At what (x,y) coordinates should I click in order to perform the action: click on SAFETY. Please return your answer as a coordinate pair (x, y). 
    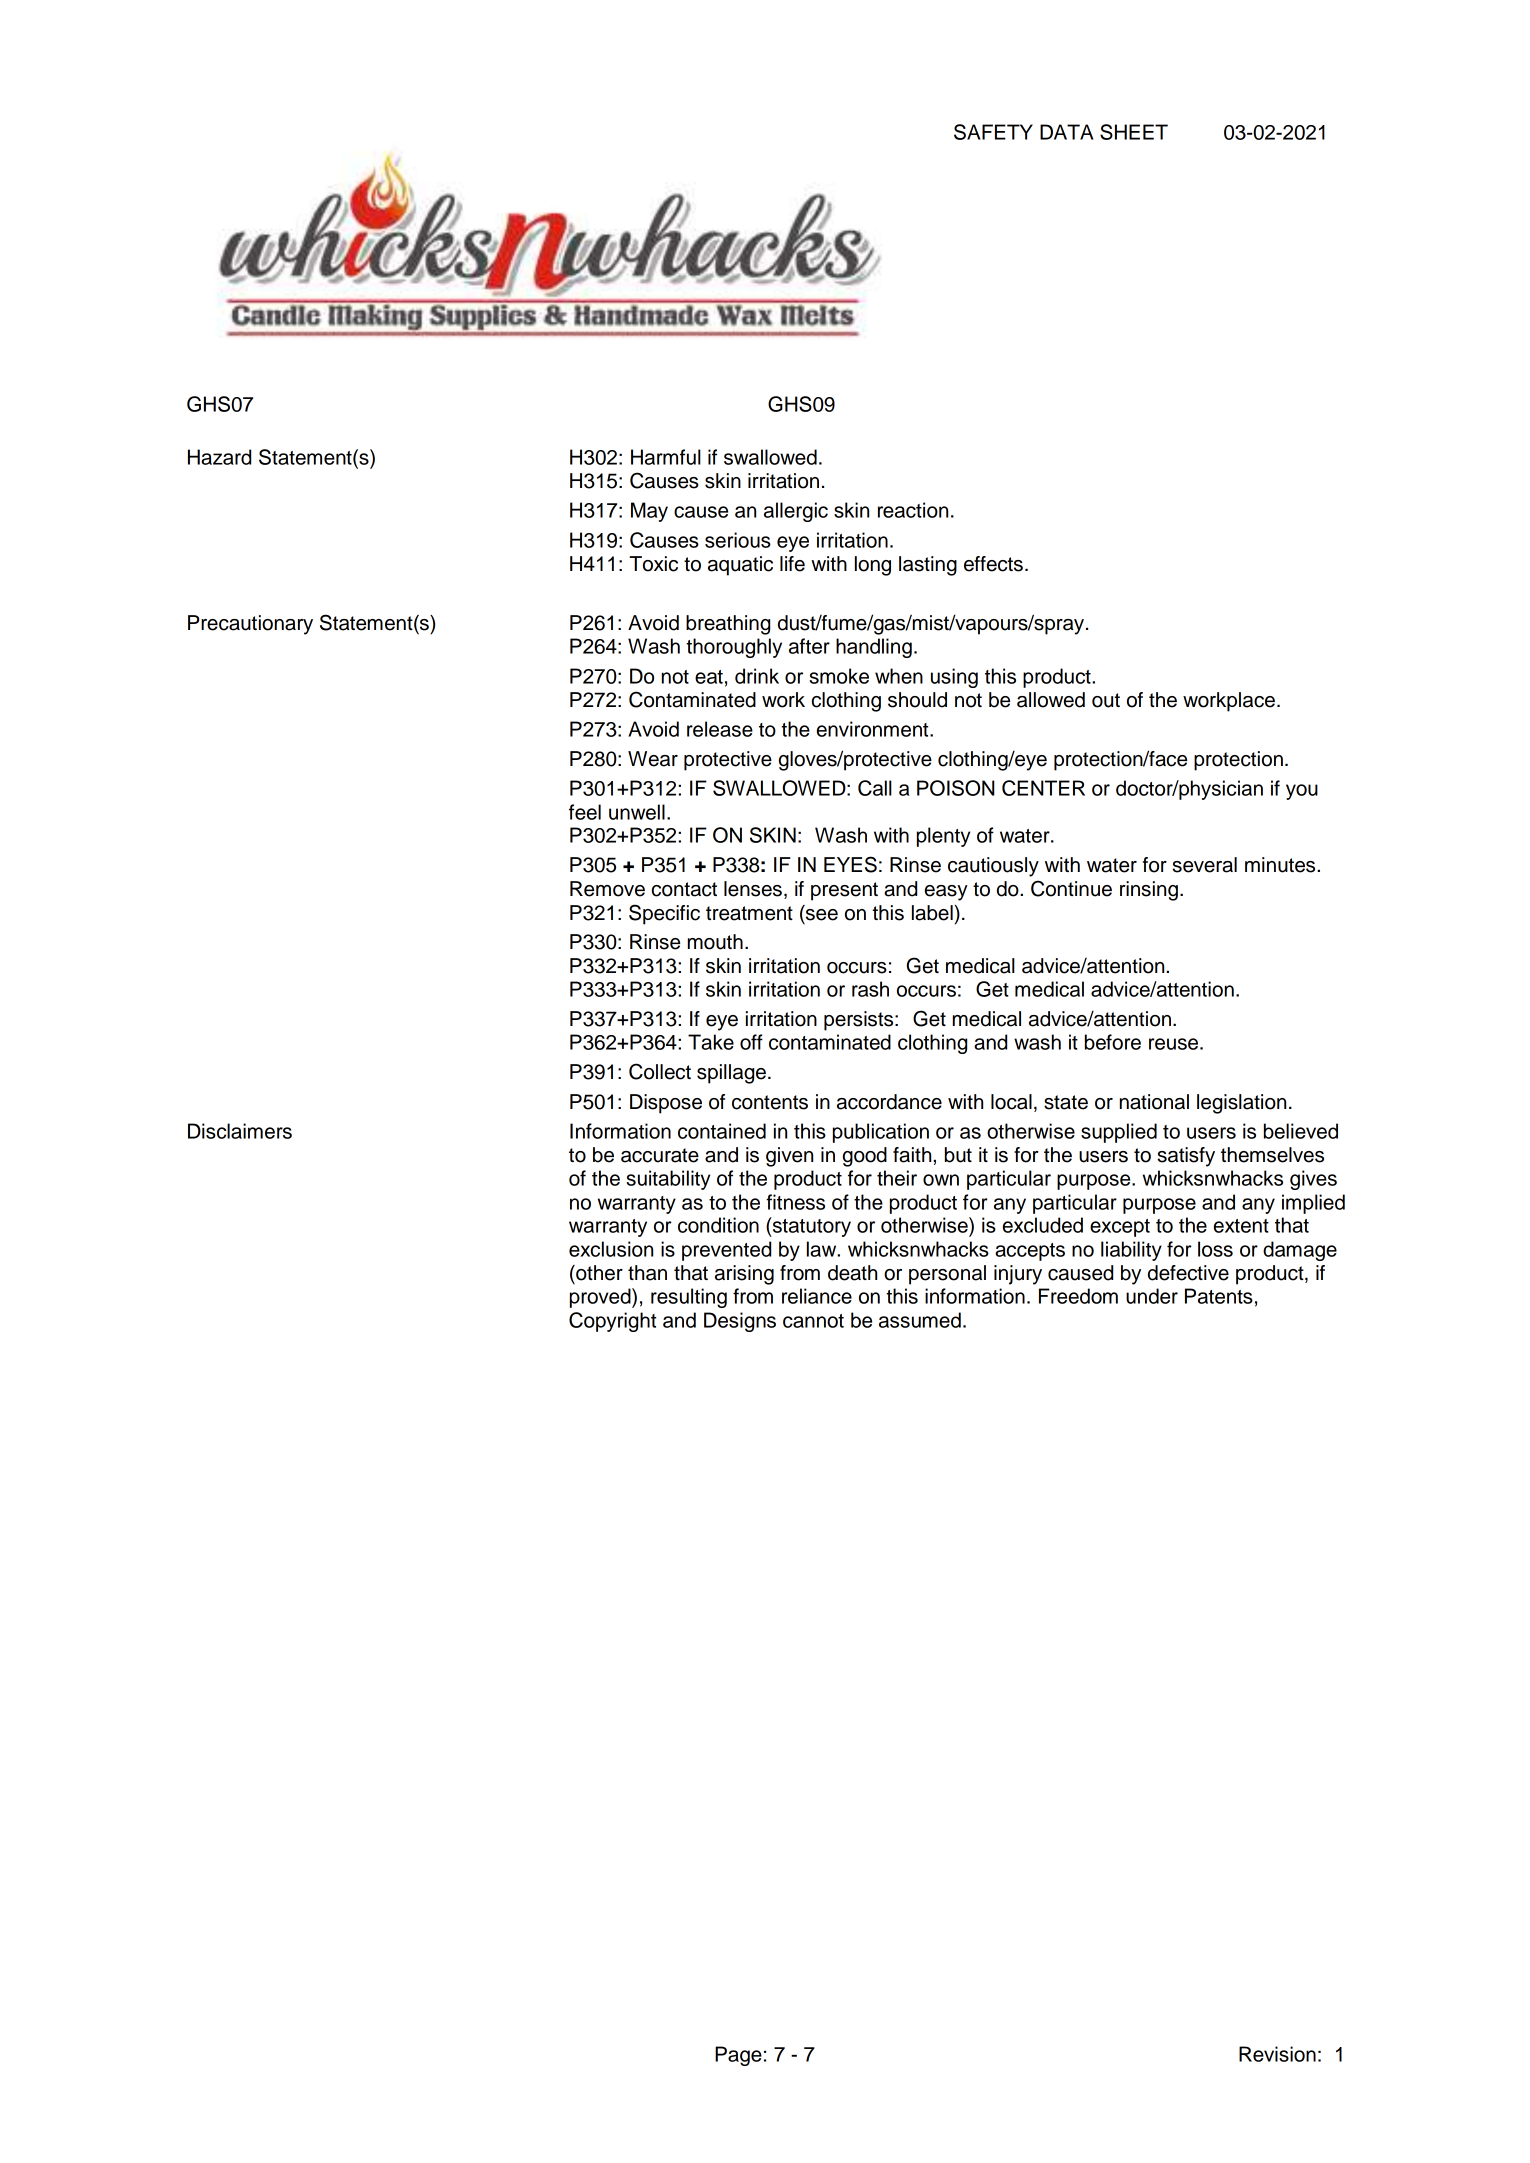
    Looking at the image, I should click on (993, 132).
